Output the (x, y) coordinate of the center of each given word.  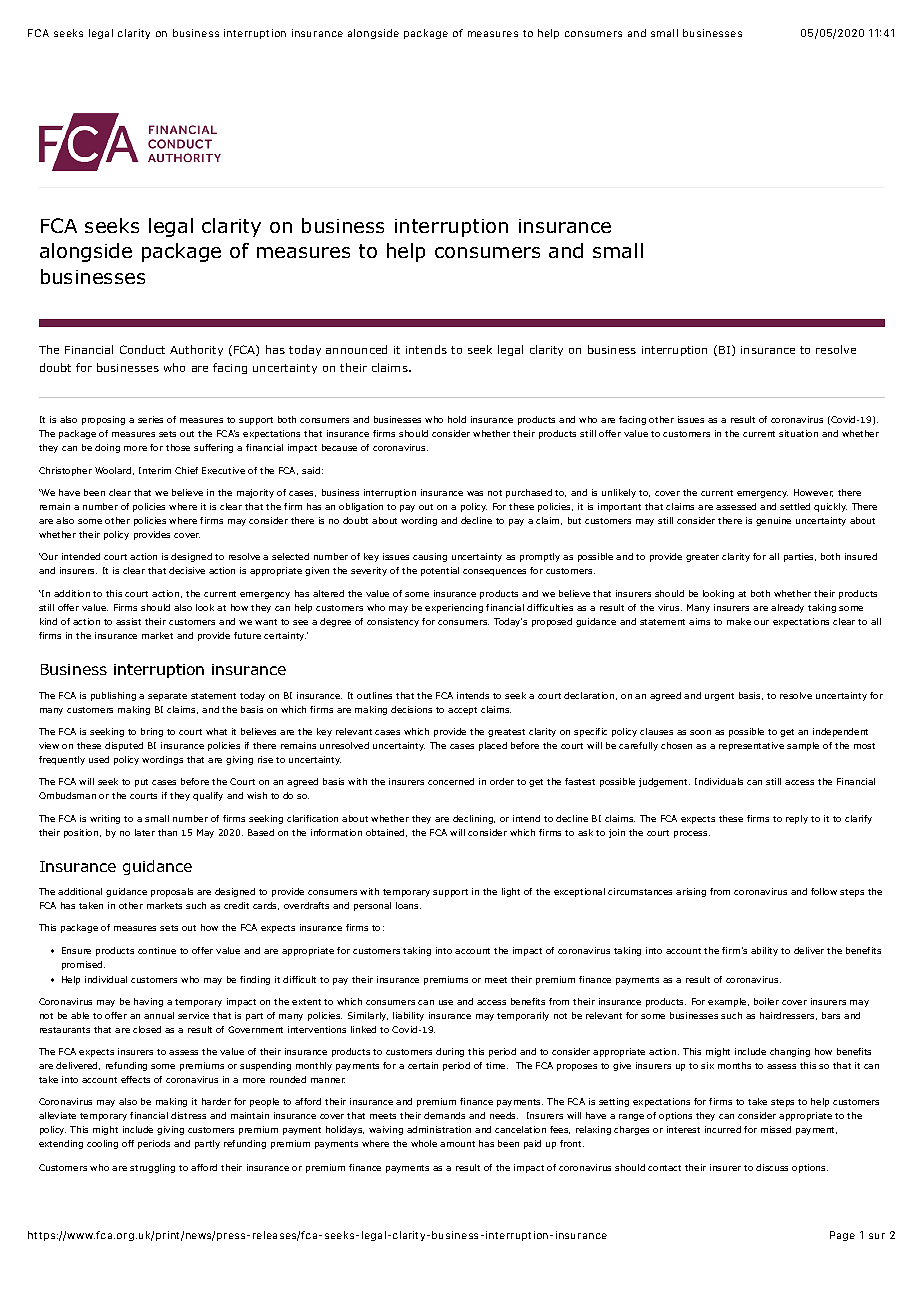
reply (797, 819)
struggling (152, 1168)
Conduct (142, 349)
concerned (451, 781)
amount (457, 1144)
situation (798, 433)
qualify (208, 796)
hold (457, 419)
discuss (772, 1167)
